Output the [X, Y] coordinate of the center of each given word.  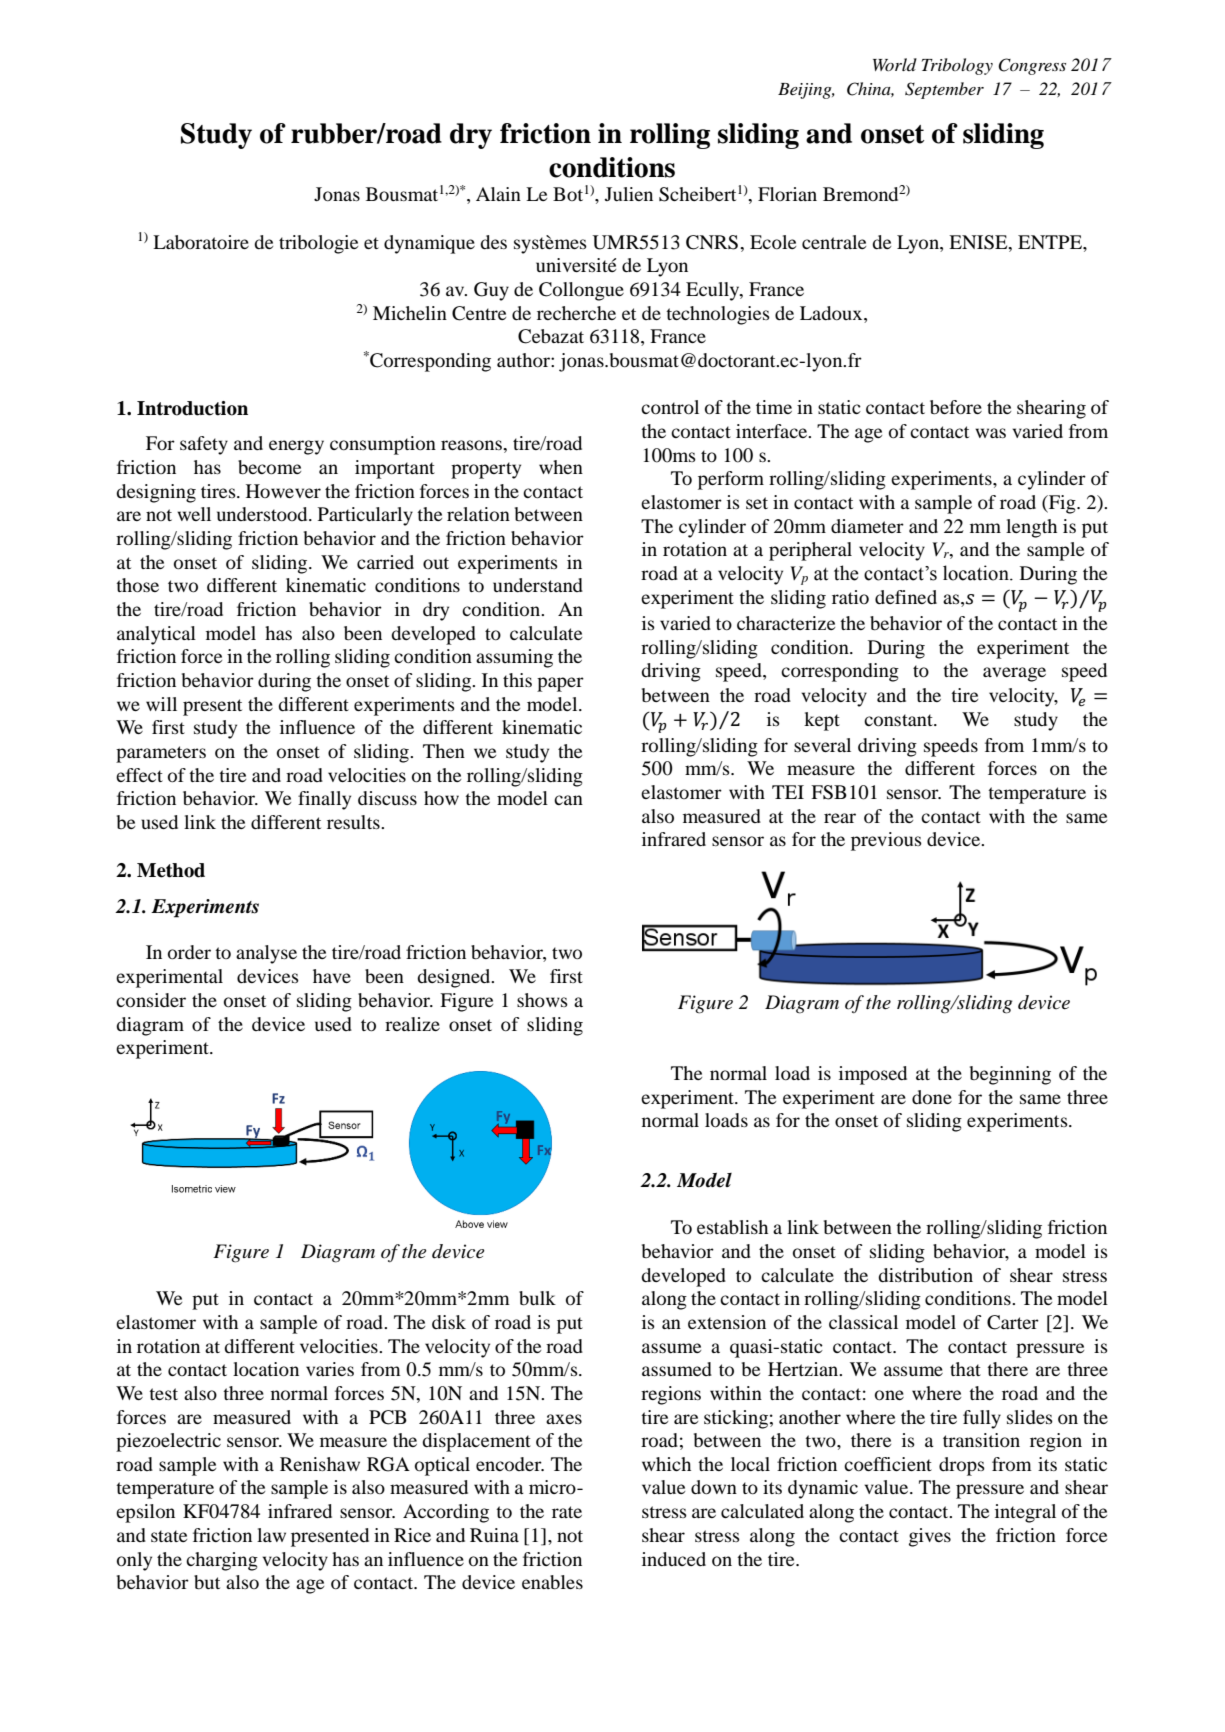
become [269, 467]
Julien [629, 194]
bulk [537, 1298]
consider [151, 1000]
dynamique [429, 244]
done [932, 1097]
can [568, 800]
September [944, 90]
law [271, 1535]
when [561, 467]
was [990, 433]
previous [886, 841]
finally [324, 800]
